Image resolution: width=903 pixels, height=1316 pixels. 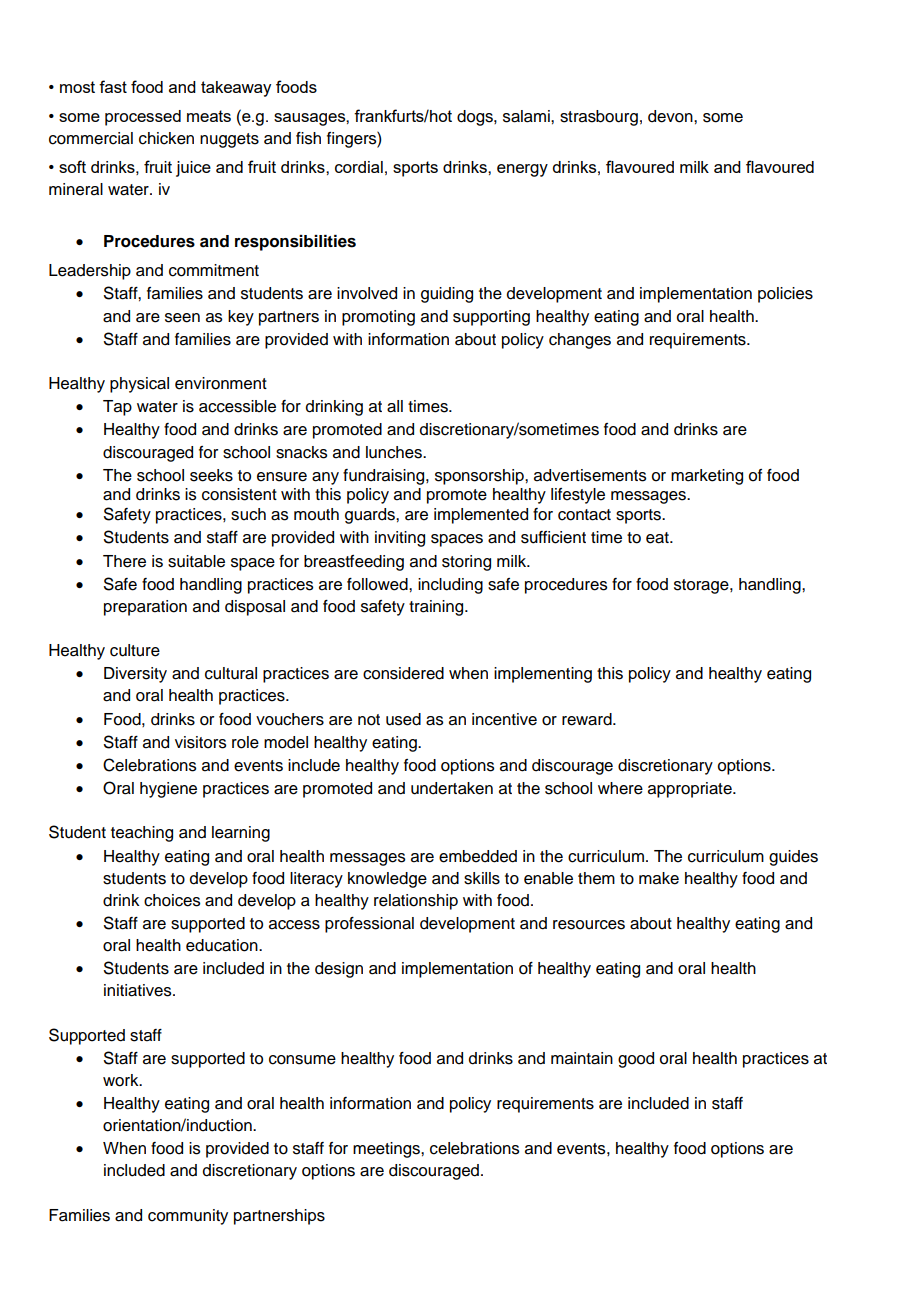 I want to click on considered, so click(x=403, y=673).
